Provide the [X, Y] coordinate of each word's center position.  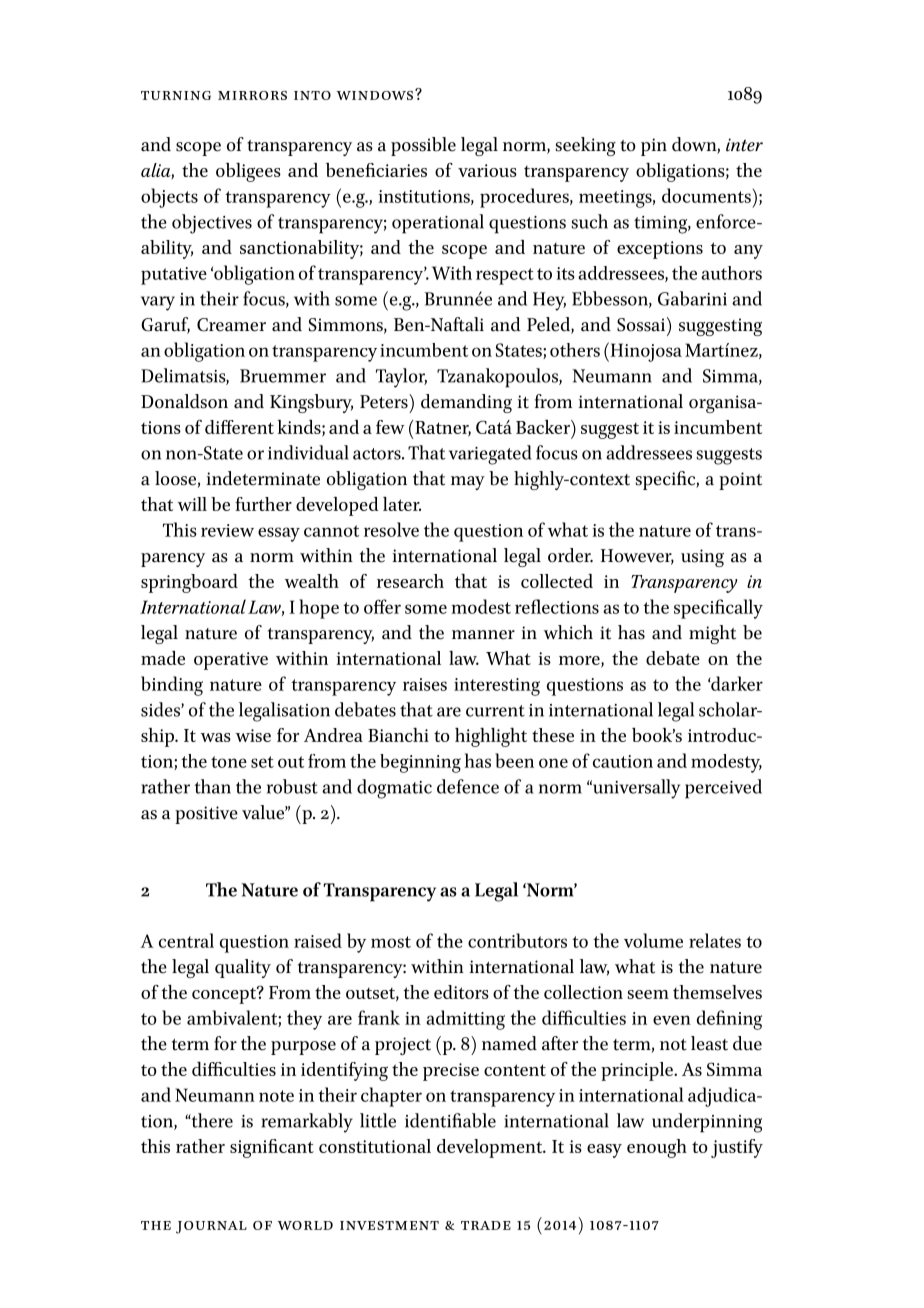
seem [648, 994]
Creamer [231, 325]
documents [706, 195]
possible [423, 146]
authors [731, 273]
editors [461, 992]
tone [229, 762]
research [410, 581]
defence [468, 786]
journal [211, 1227]
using [702, 558]
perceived [723, 789]
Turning [176, 95]
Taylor [401, 378]
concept [225, 995]
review [227, 530]
